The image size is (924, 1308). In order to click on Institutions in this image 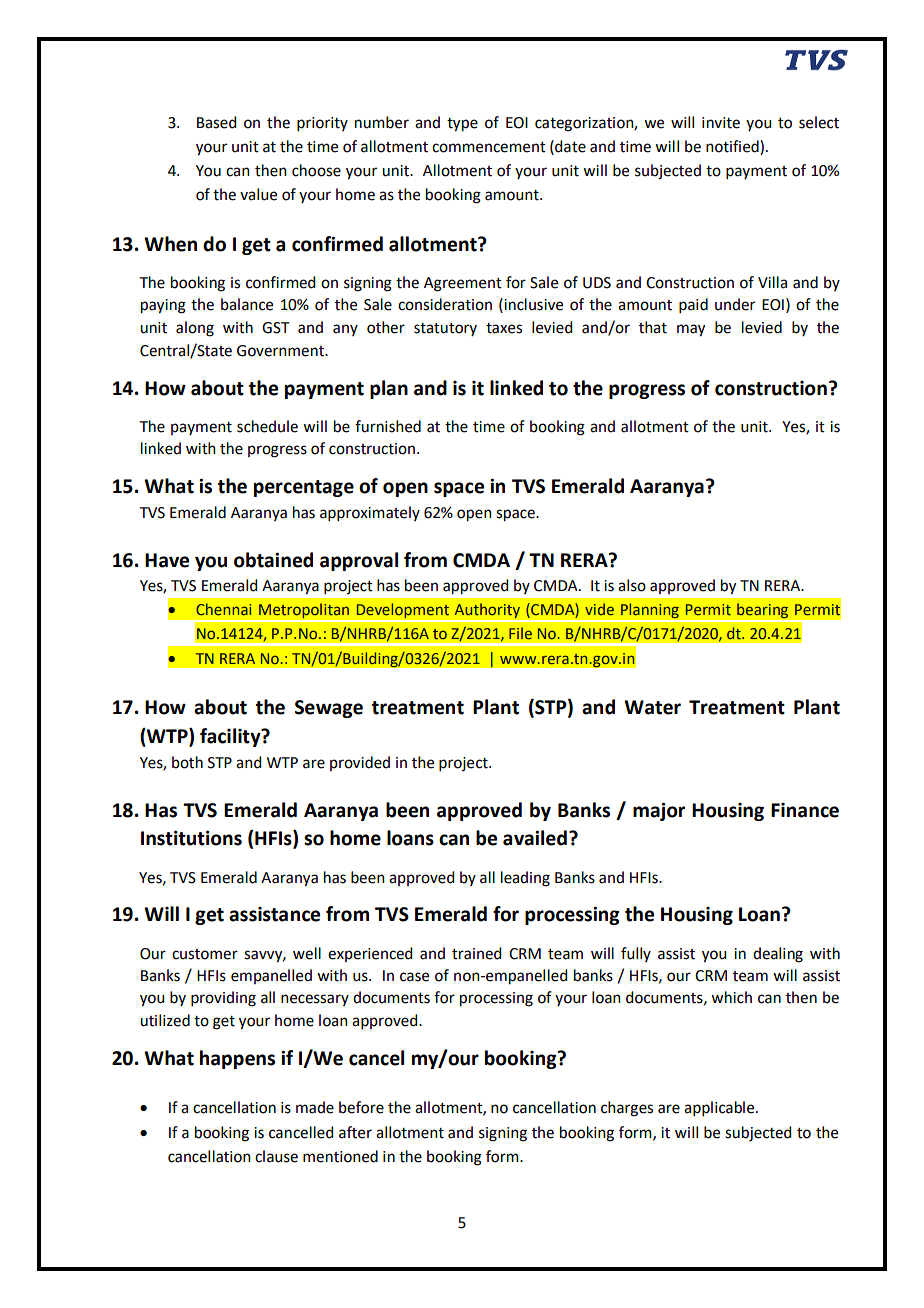, I will do `click(191, 838)`.
